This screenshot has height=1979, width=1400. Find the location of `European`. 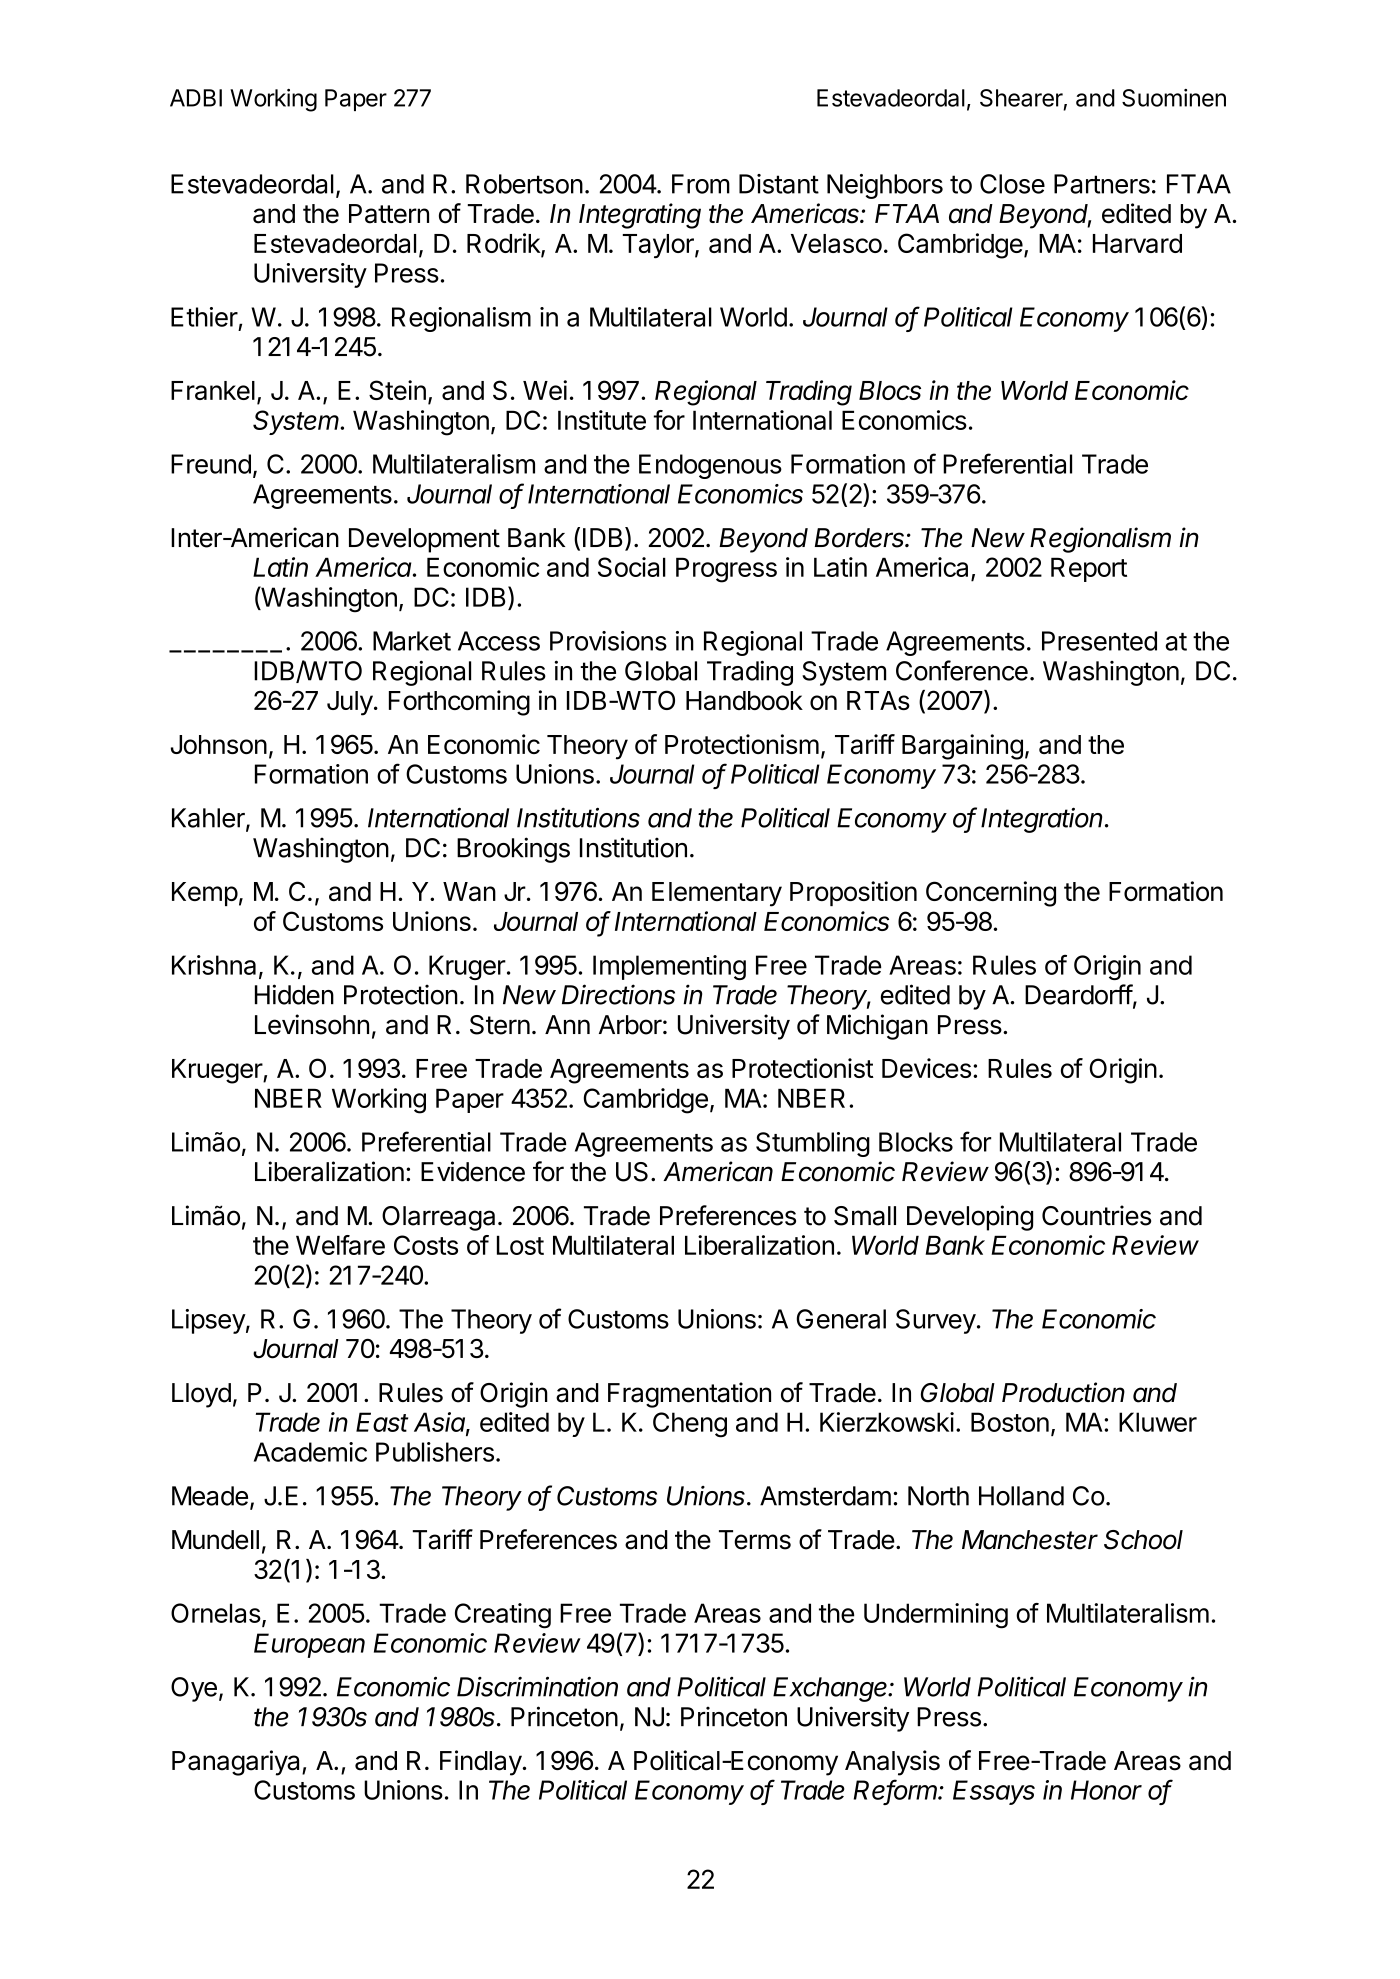

European is located at coordinates (309, 1645).
